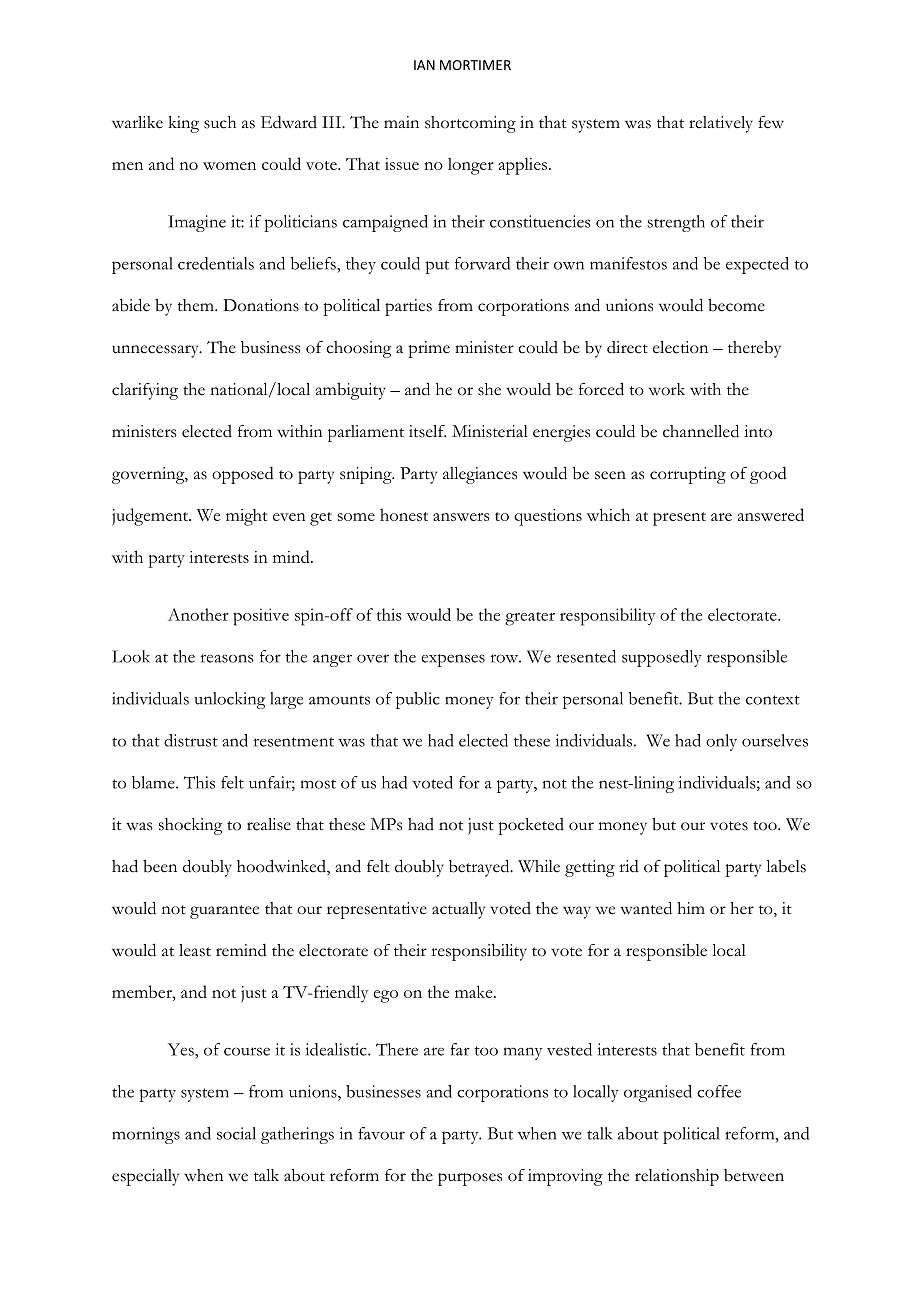 The width and height of the screenshot is (924, 1308). I want to click on opposed, so click(243, 475).
